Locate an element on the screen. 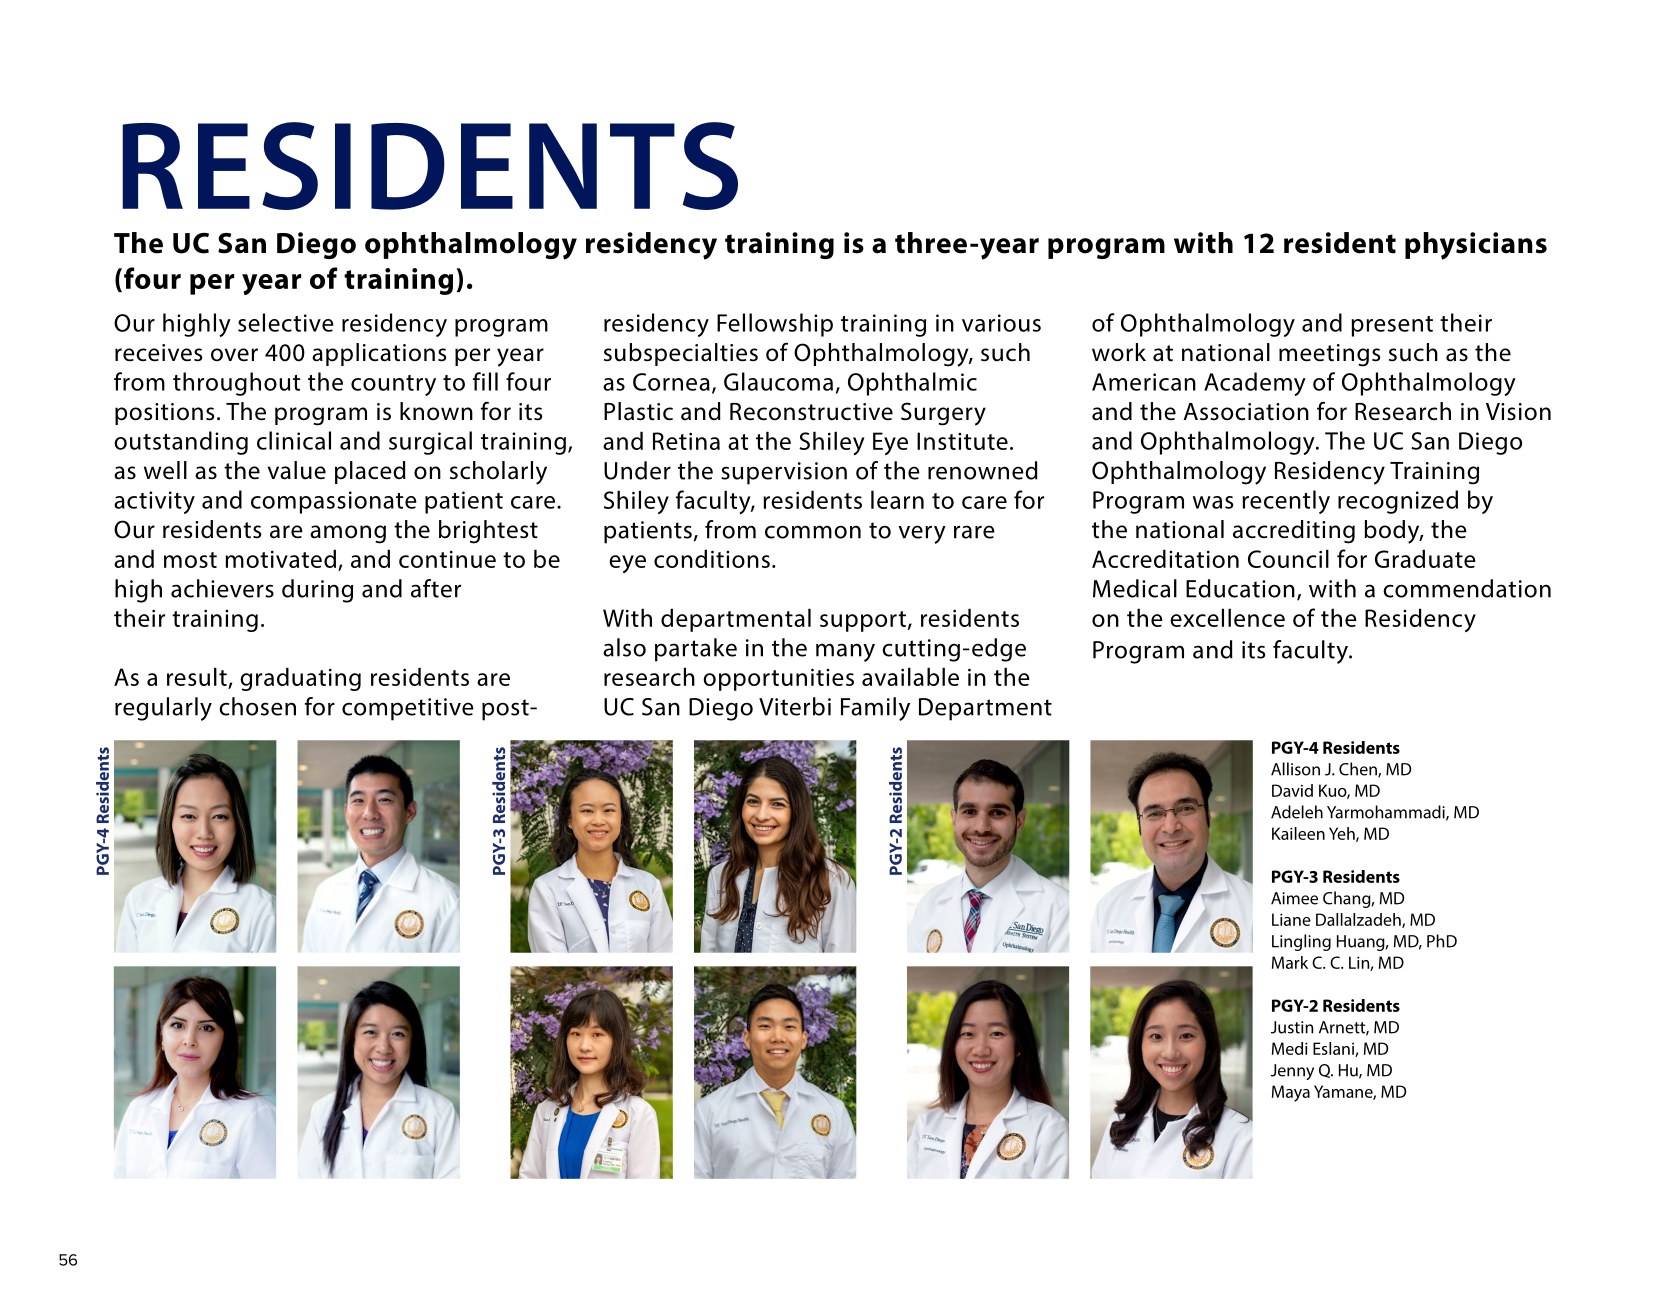 The image size is (1669, 1290). excellence is located at coordinates (1227, 617).
